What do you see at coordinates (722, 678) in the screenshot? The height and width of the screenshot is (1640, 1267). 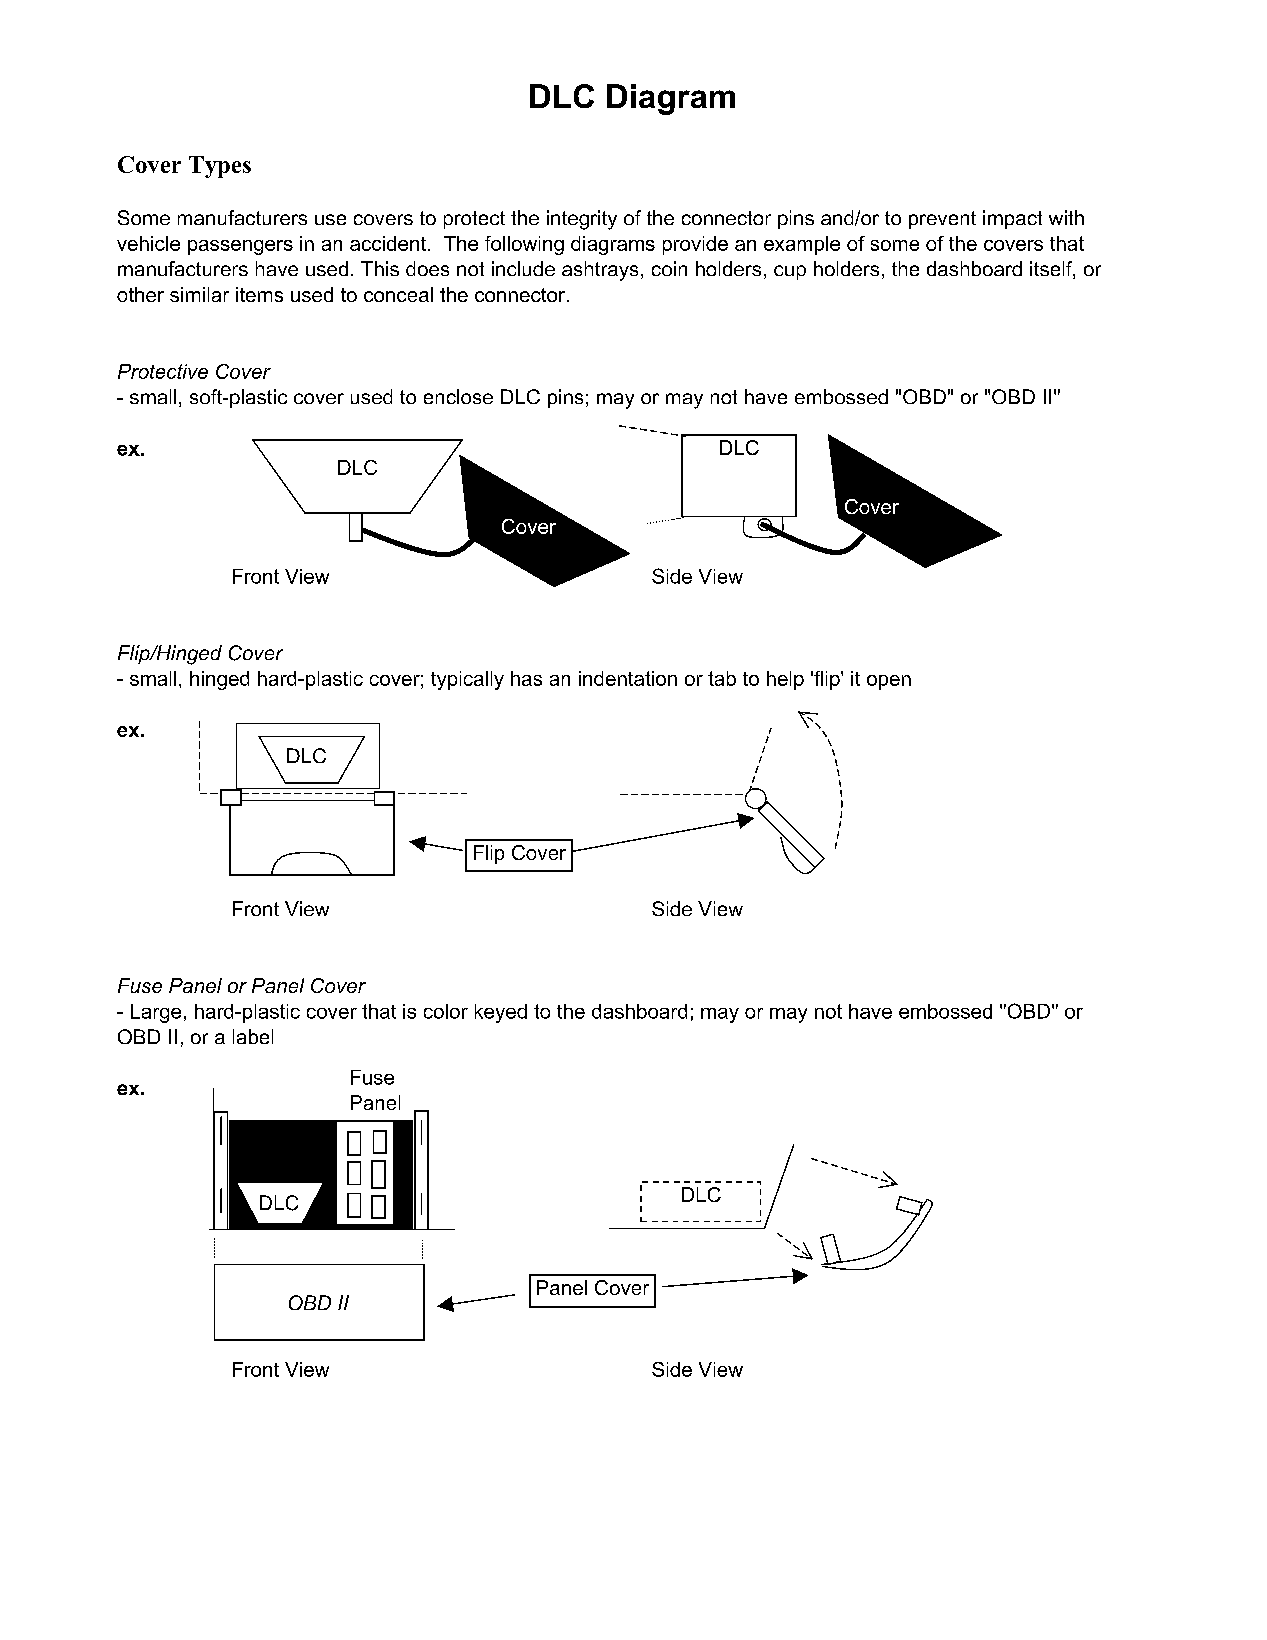 I see `tab` at bounding box center [722, 678].
